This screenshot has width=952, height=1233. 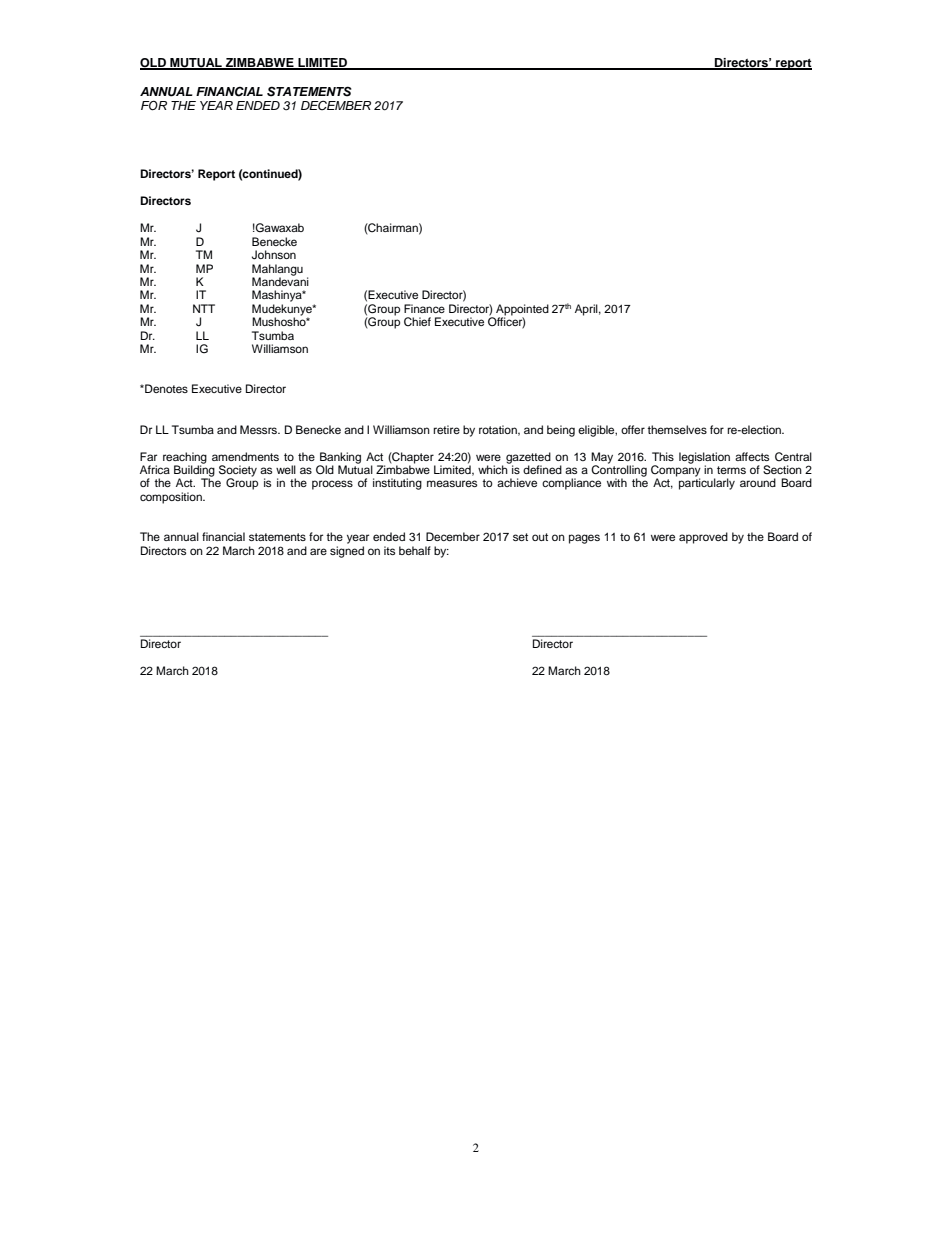 I want to click on approved, so click(x=703, y=538).
